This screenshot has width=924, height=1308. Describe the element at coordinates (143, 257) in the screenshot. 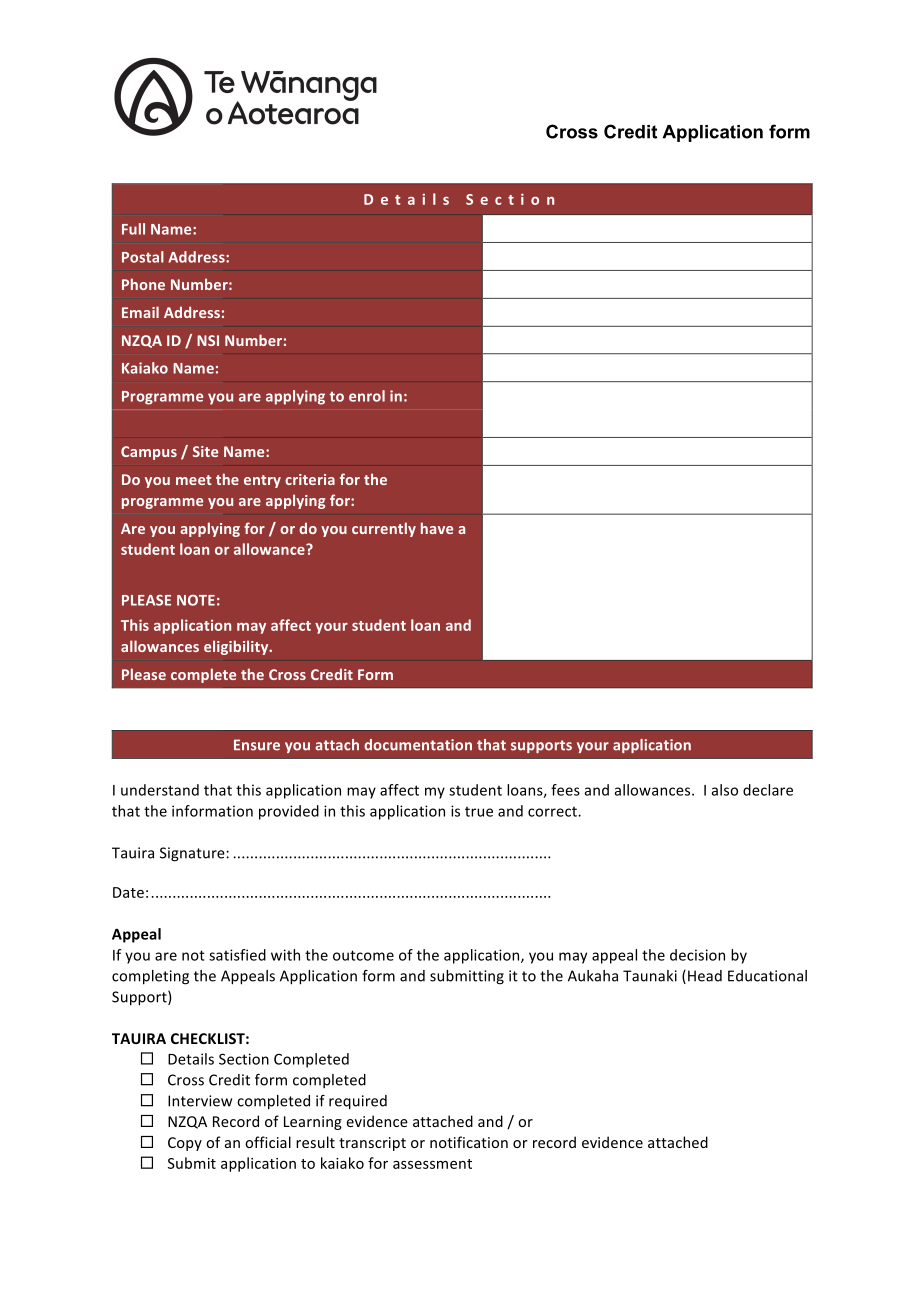

I see `Postal` at that location.
